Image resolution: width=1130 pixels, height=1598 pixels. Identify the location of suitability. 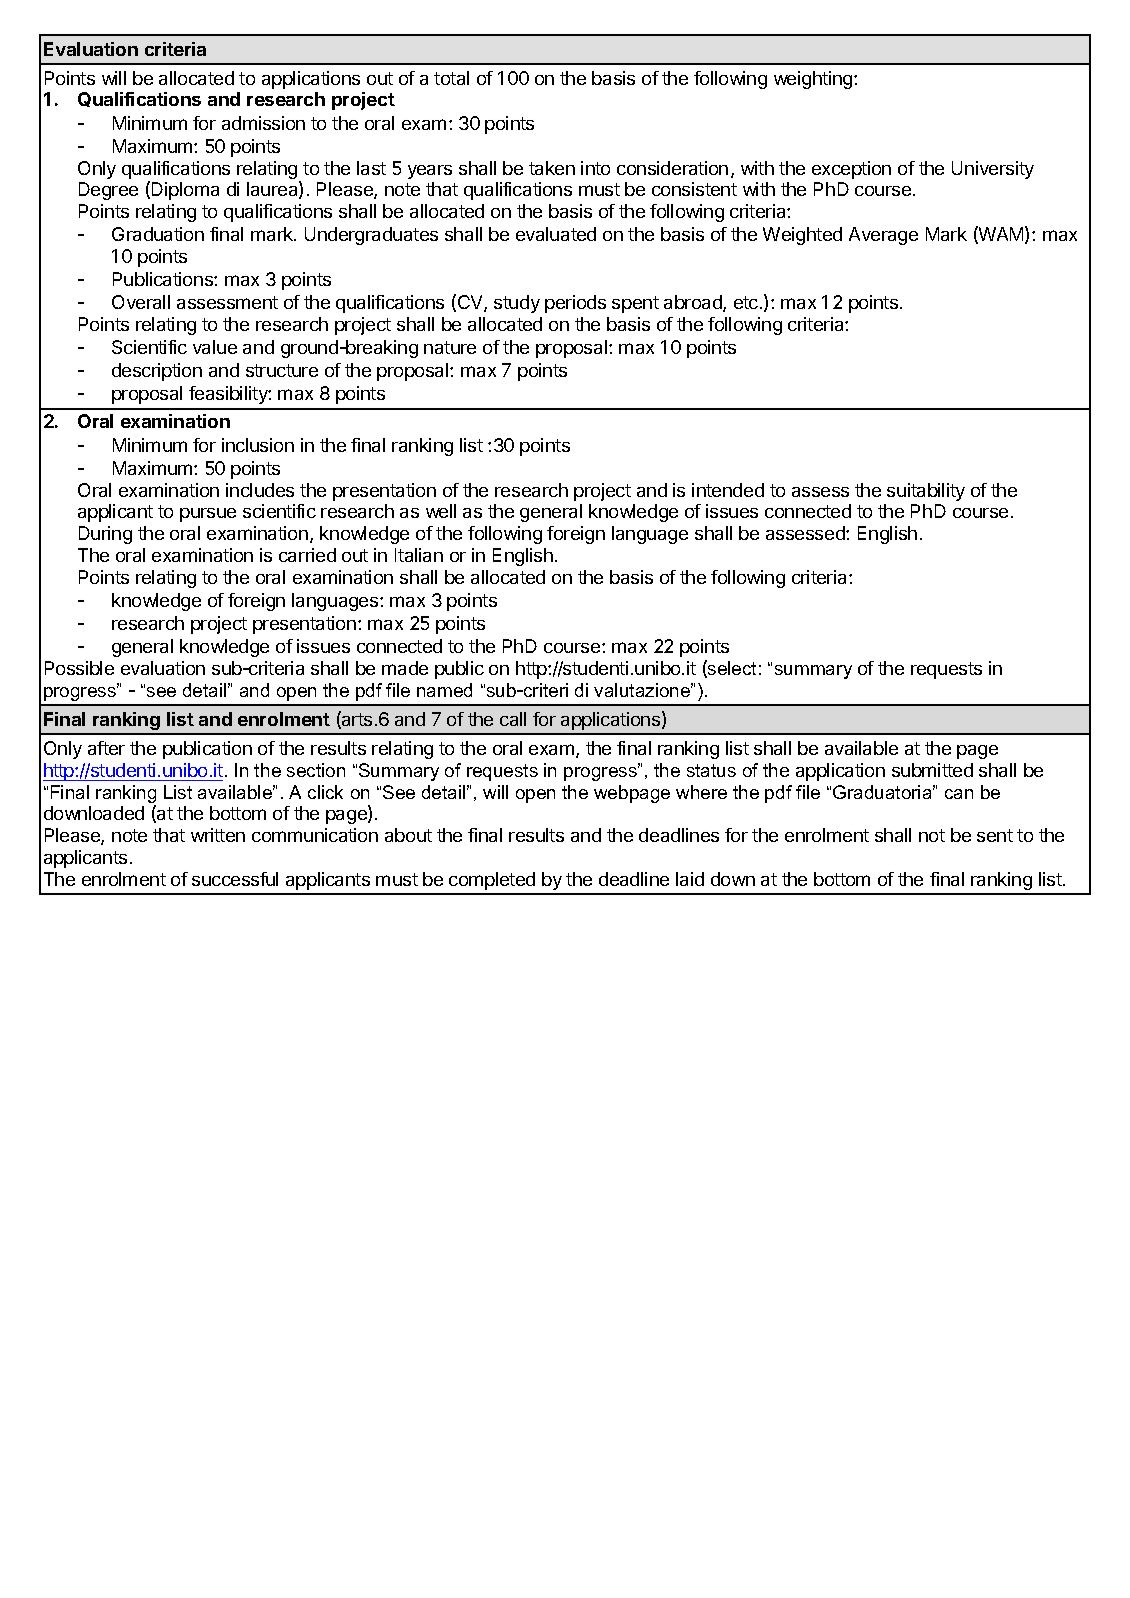
(926, 492).
